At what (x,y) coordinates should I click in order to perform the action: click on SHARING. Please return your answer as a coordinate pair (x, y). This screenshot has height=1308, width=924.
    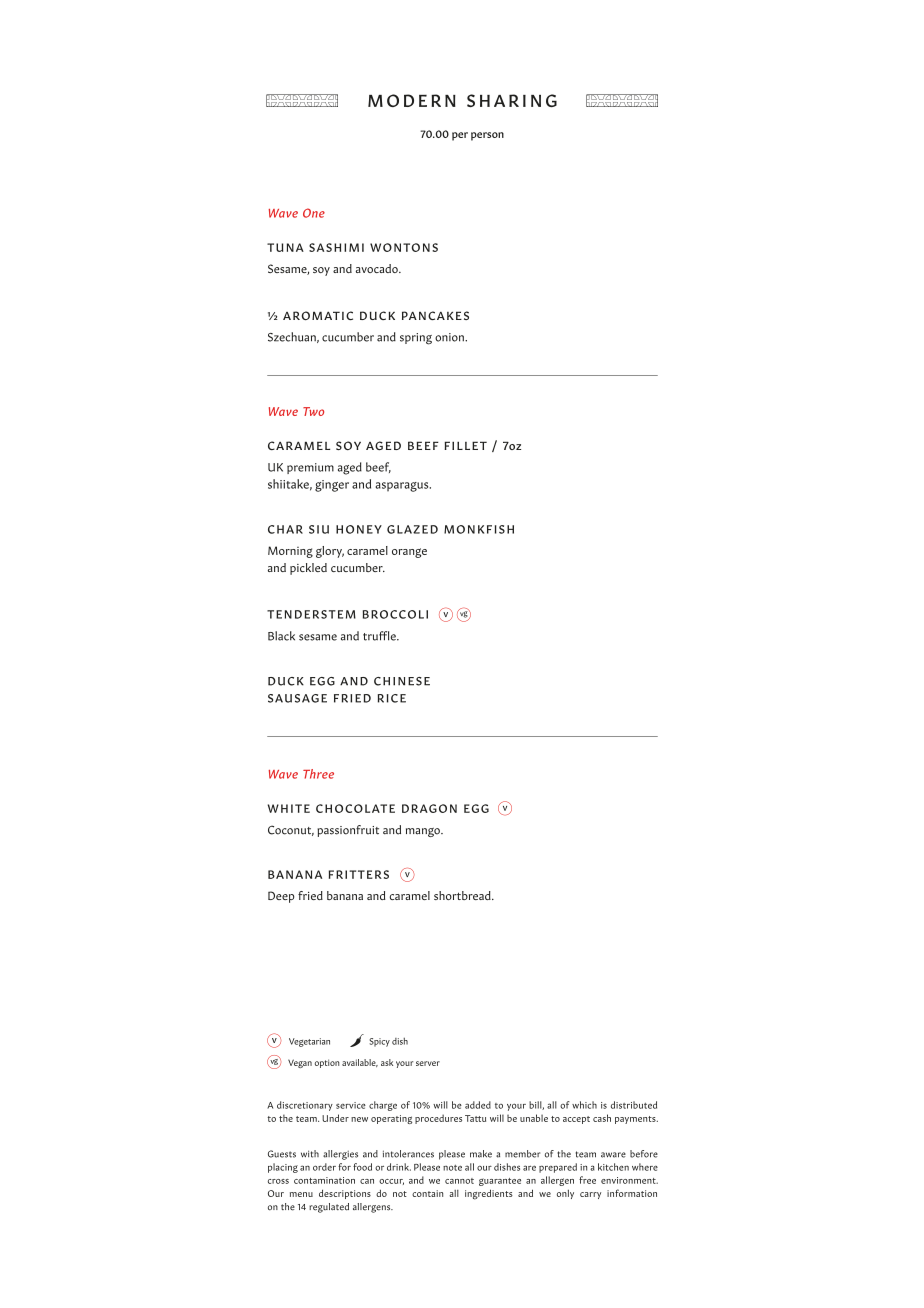
    Looking at the image, I should click on (512, 100).
